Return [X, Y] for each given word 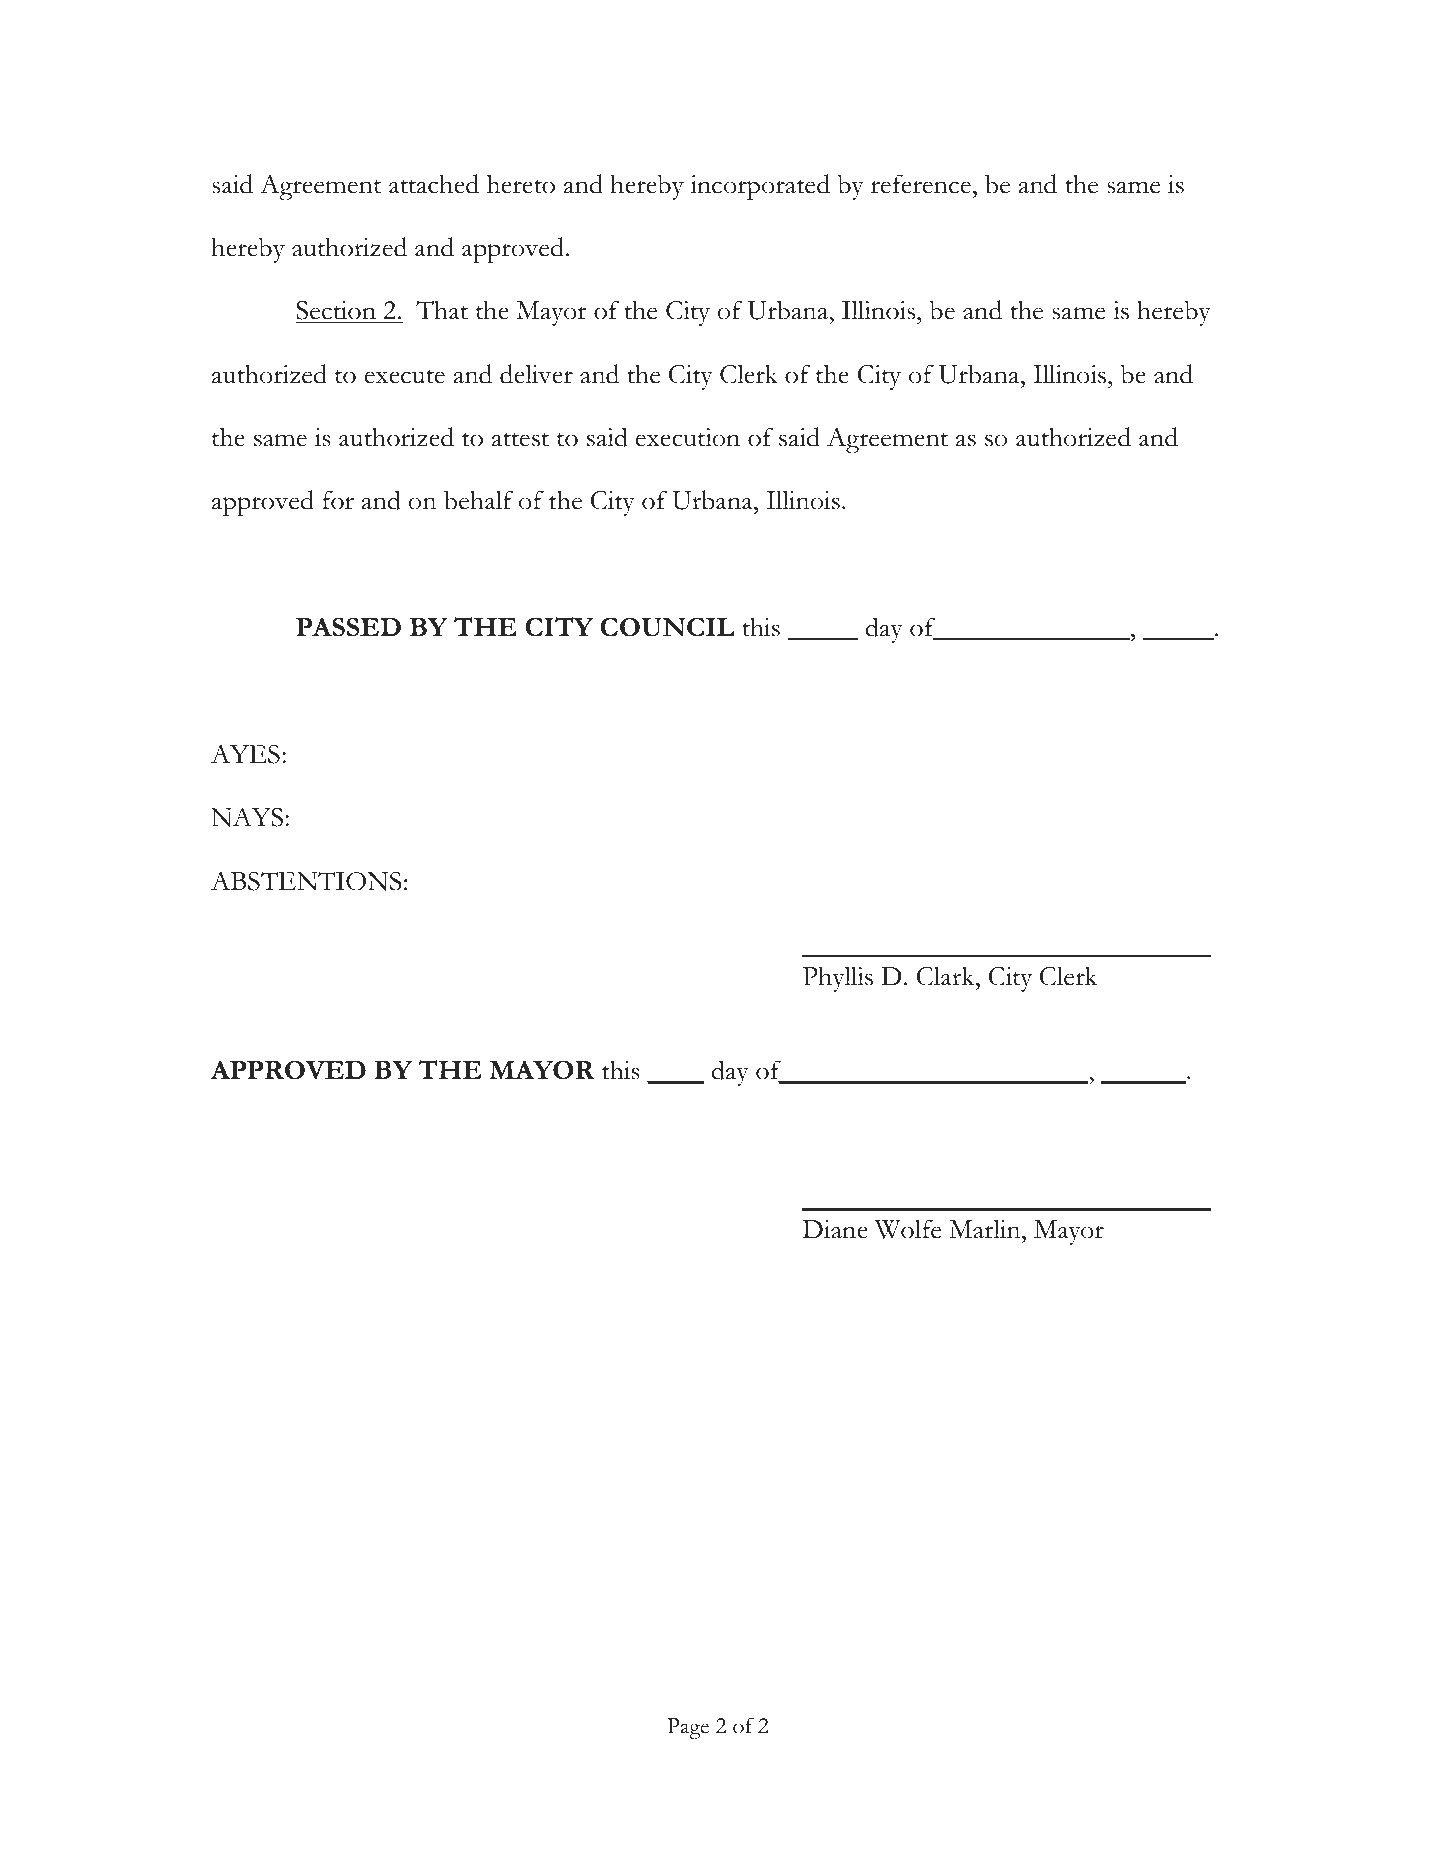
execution [688, 437]
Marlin [986, 1229]
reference [921, 184]
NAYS [247, 817]
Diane [835, 1229]
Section [337, 312]
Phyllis [838, 979]
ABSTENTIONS [306, 881]
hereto [521, 184]
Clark [947, 976]
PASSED [348, 626]
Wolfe [908, 1229]
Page [688, 1728]
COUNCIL [667, 627]
